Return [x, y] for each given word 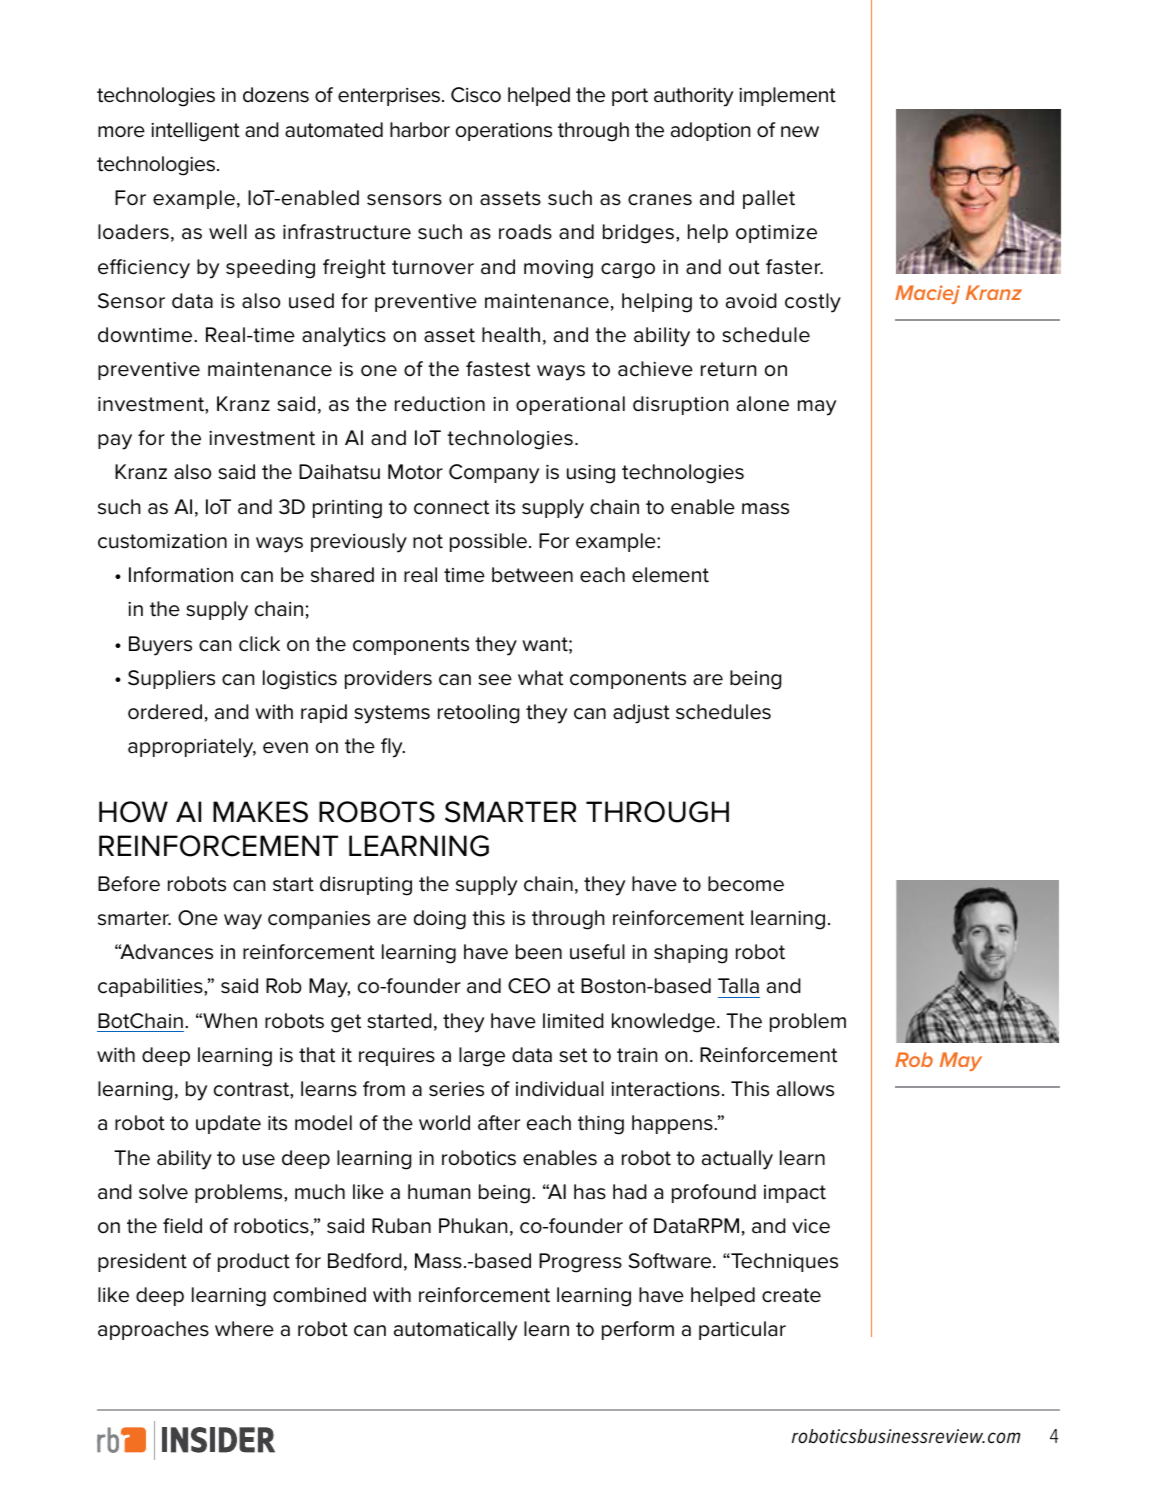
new [800, 132]
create [791, 1295]
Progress [580, 1263]
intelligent [195, 132]
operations [504, 132]
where [244, 1329]
